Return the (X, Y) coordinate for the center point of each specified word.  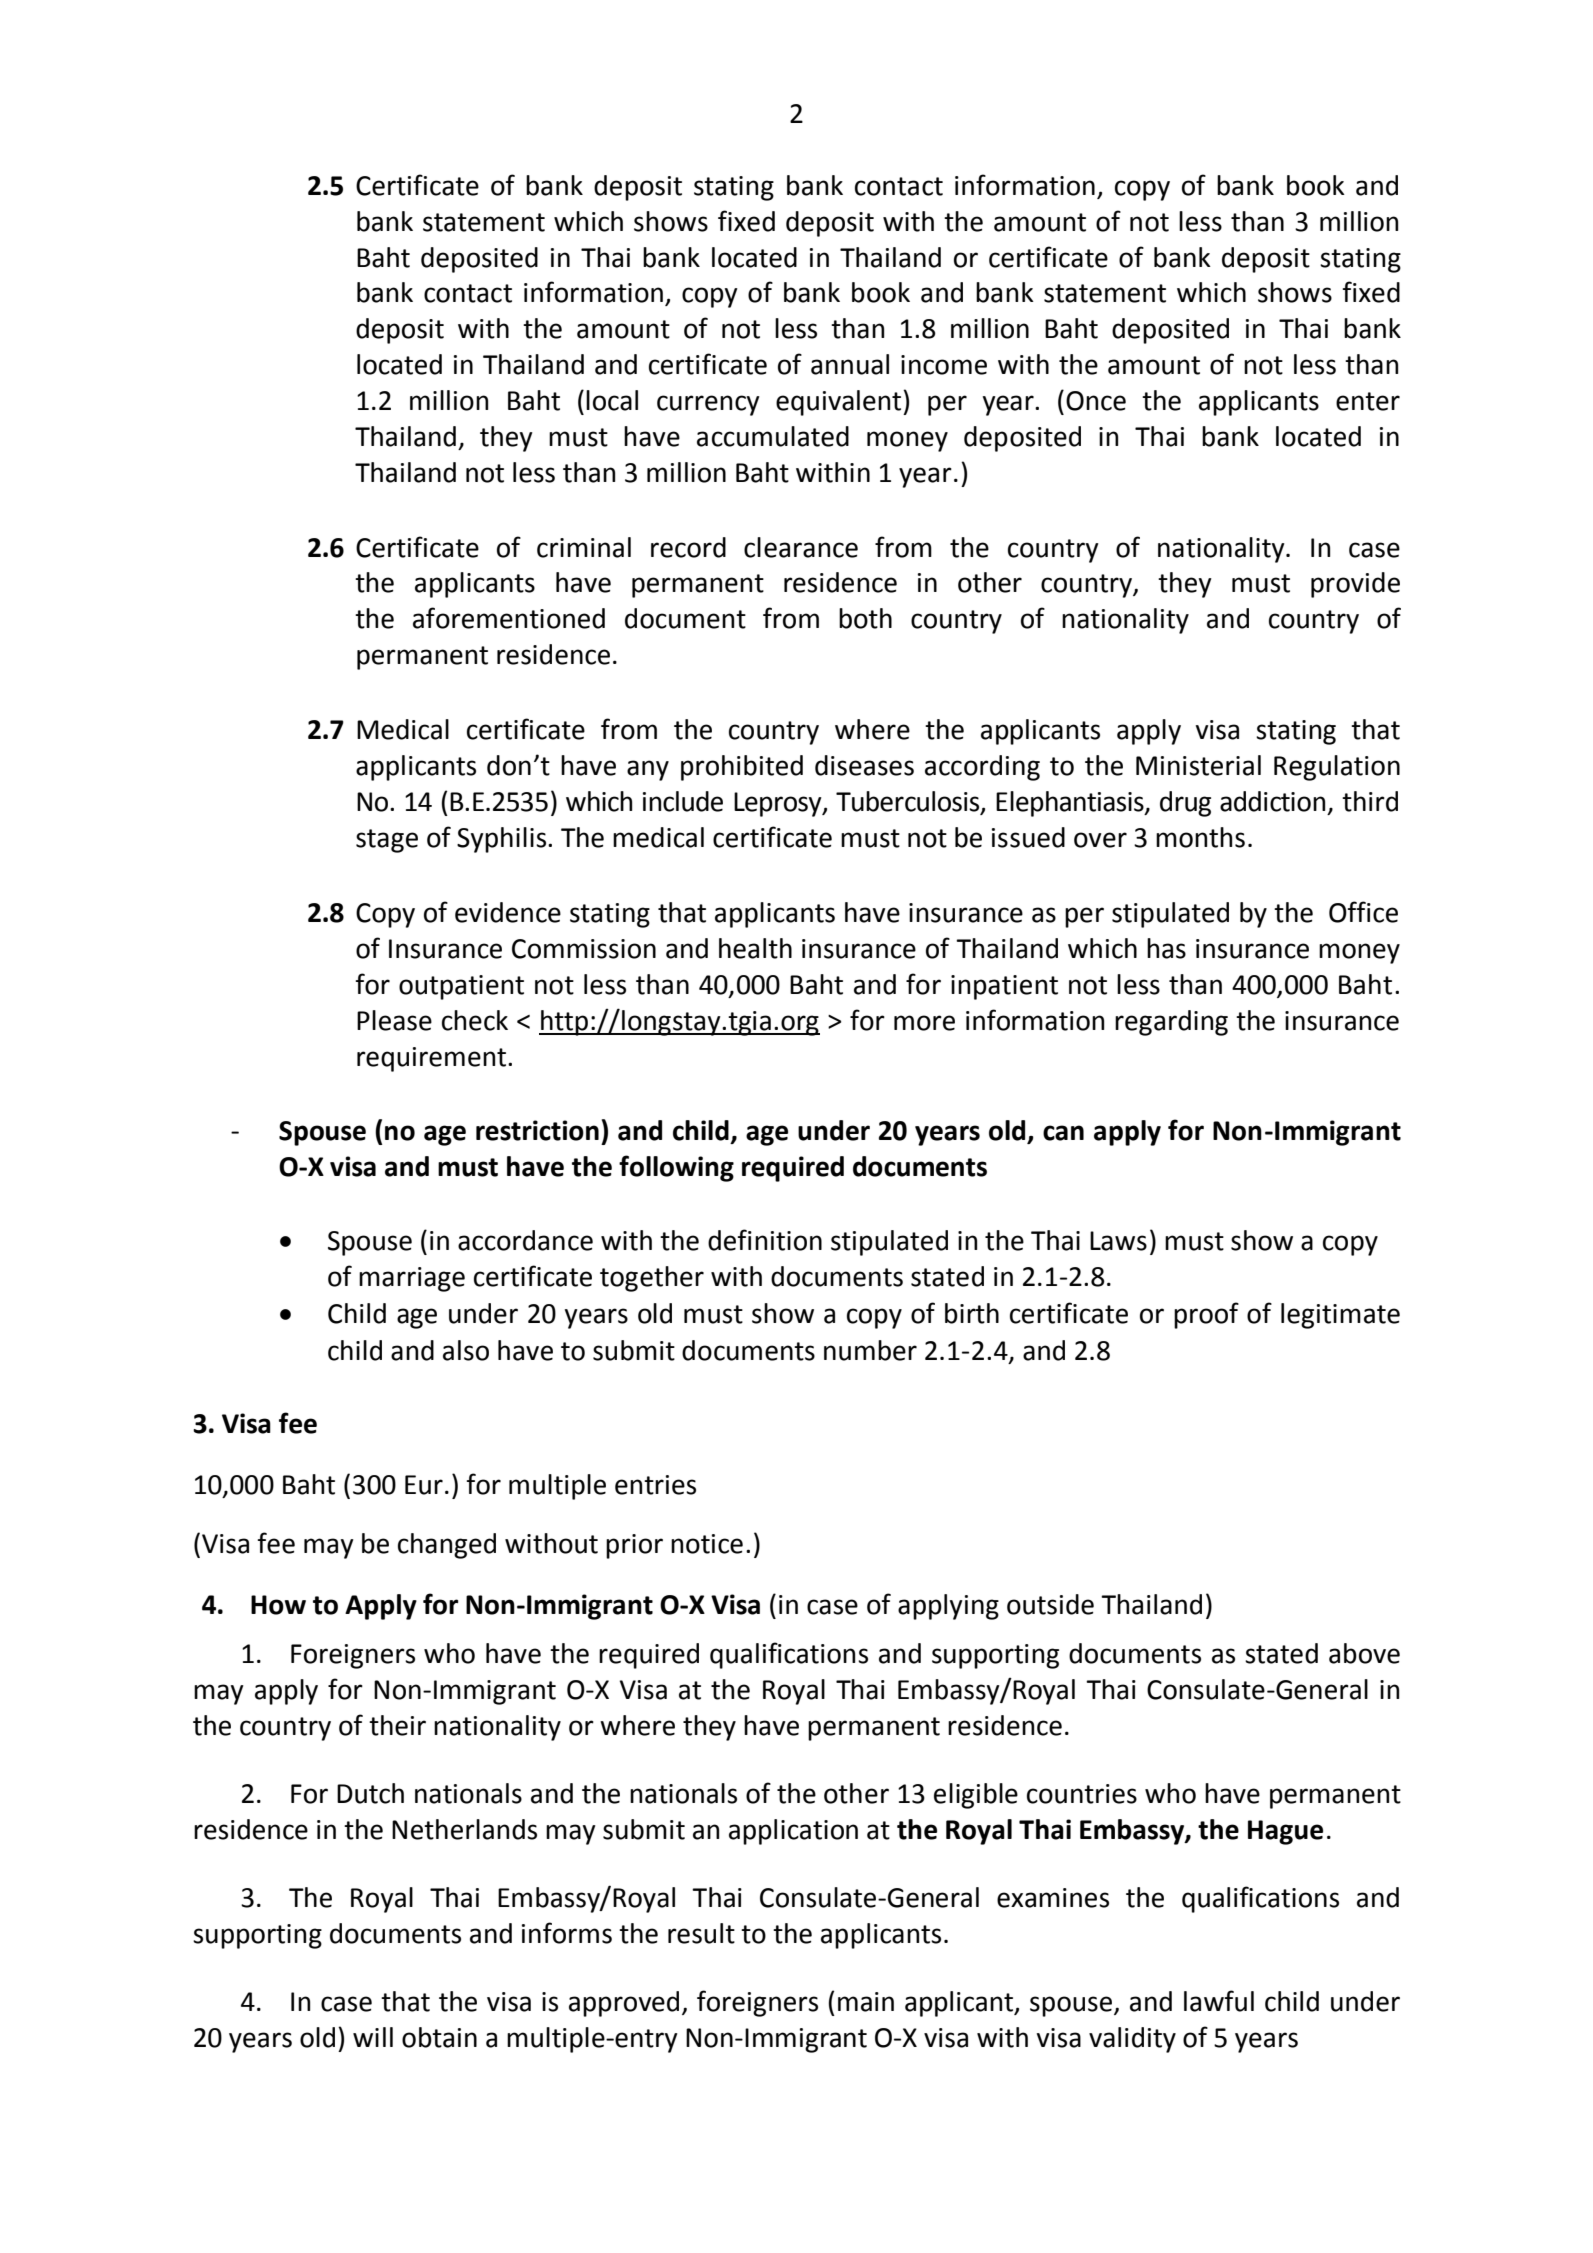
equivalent (840, 403)
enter (1368, 401)
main (866, 2002)
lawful (1219, 2001)
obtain (439, 2037)
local (612, 400)
